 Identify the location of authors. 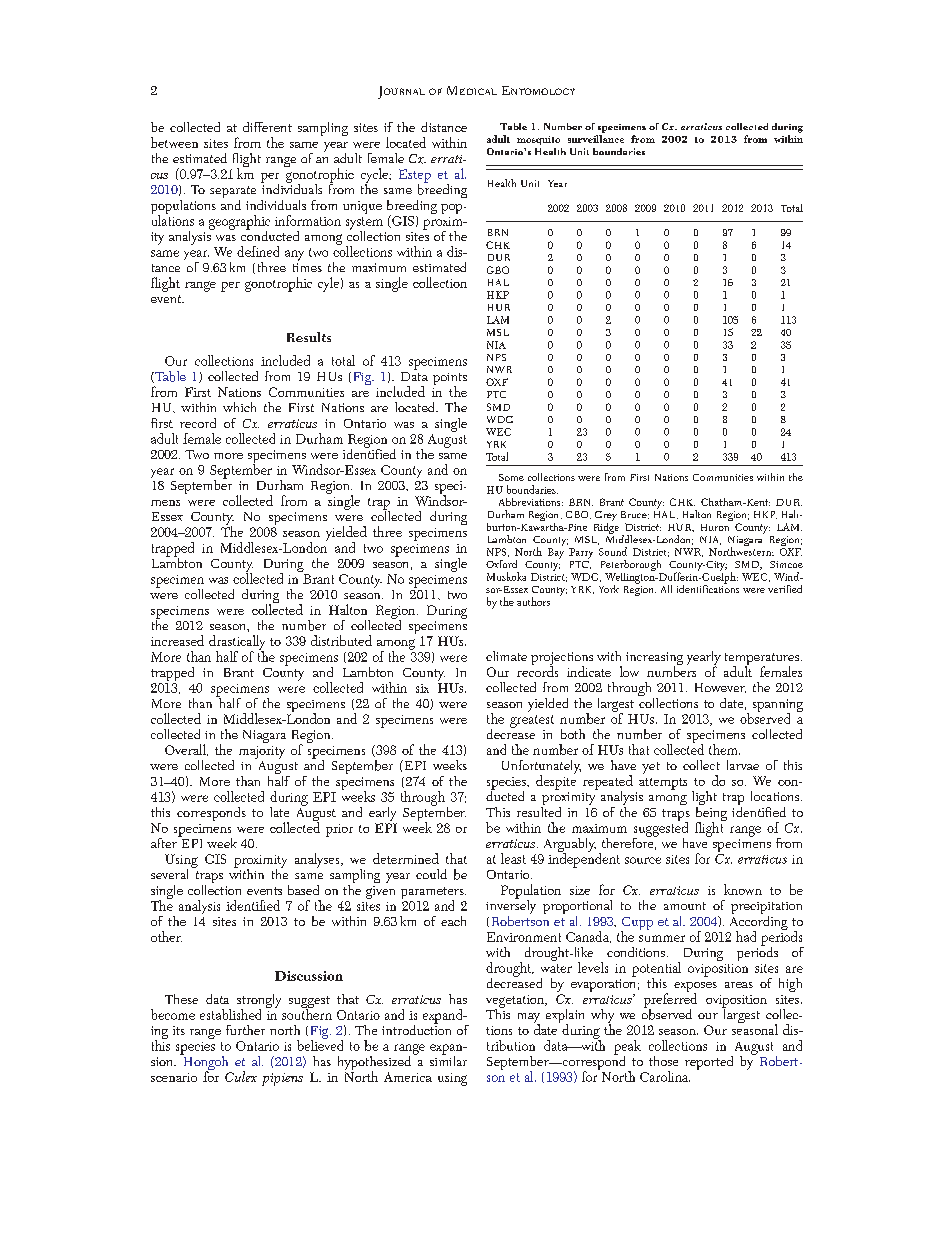
(533, 601).
